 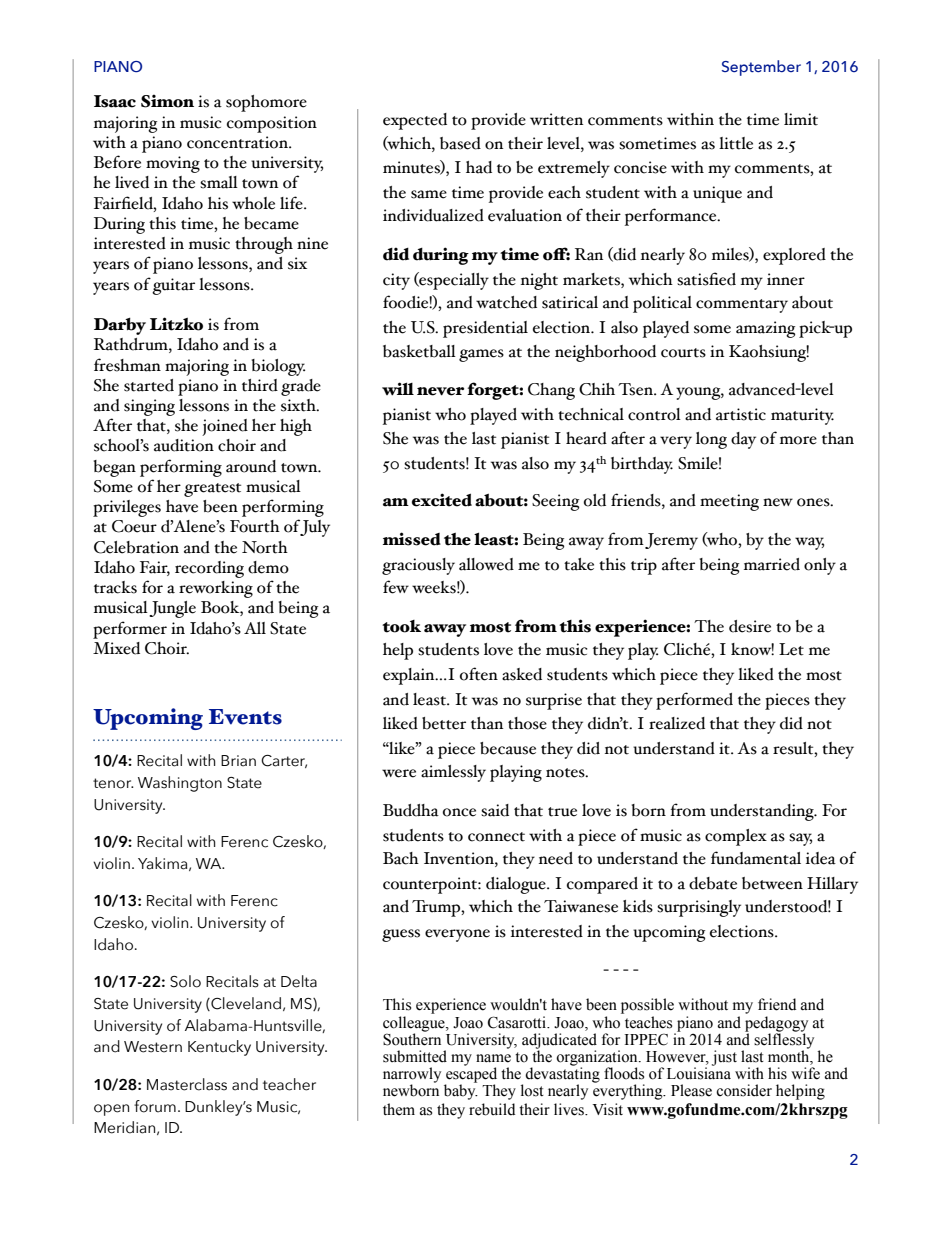 I want to click on Masterclass, so click(x=187, y=1084).
